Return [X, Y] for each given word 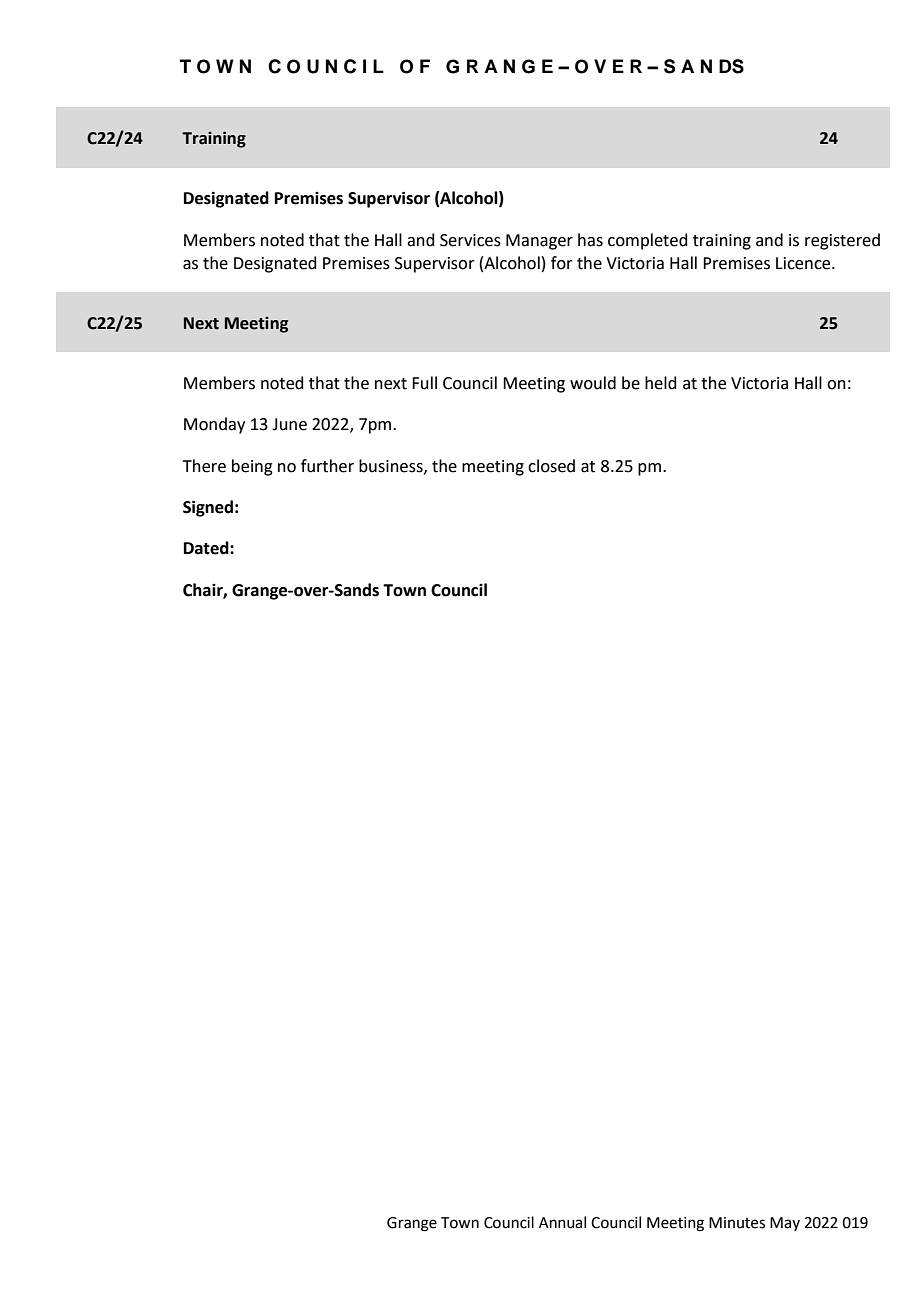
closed [551, 466]
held [661, 383]
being [252, 467]
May [785, 1224]
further [327, 466]
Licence [804, 263]
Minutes [737, 1223]
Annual [562, 1222]
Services [470, 240]
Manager [539, 242]
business [392, 466]
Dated [207, 548]
